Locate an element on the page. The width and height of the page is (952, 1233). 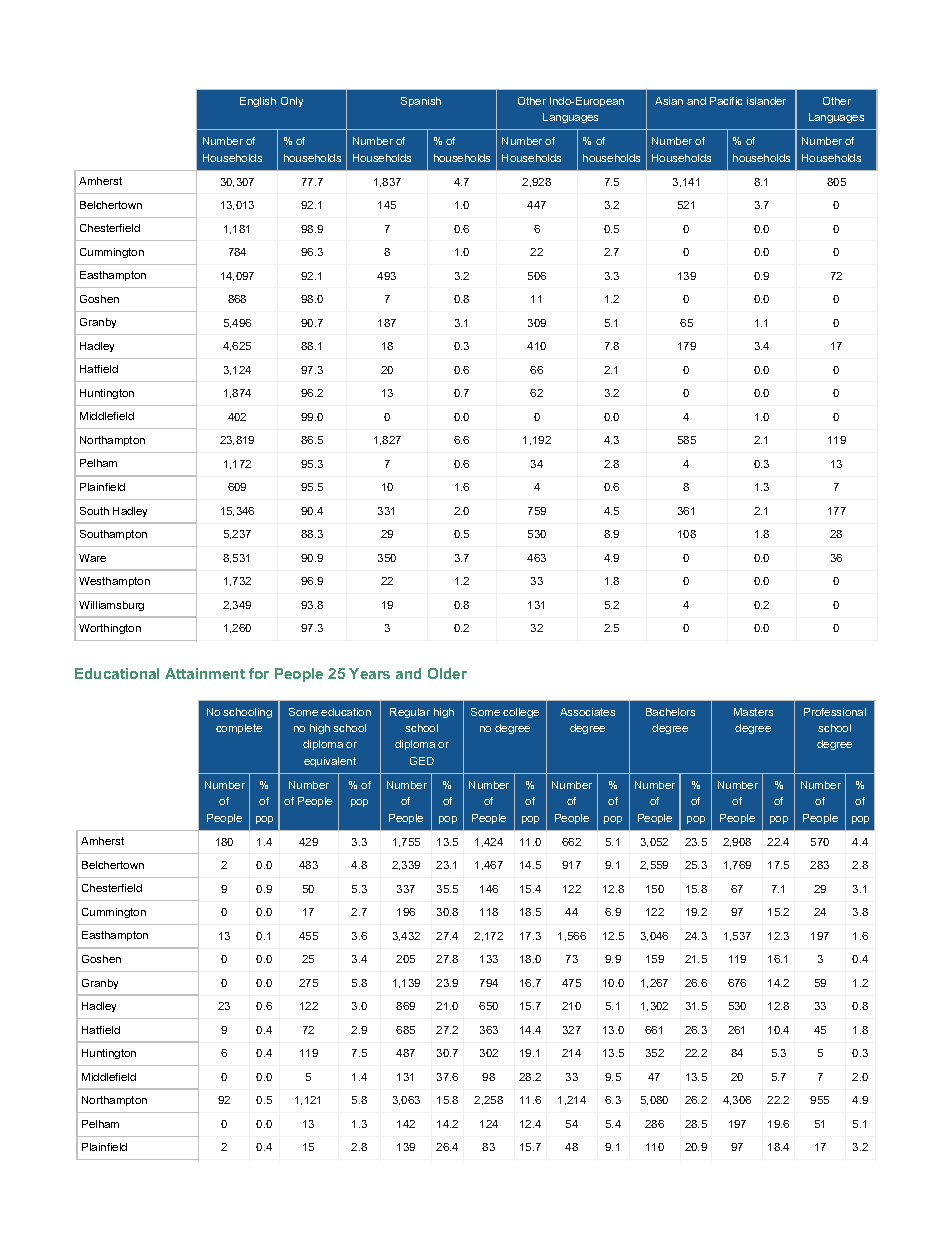
Only is located at coordinates (292, 102).
